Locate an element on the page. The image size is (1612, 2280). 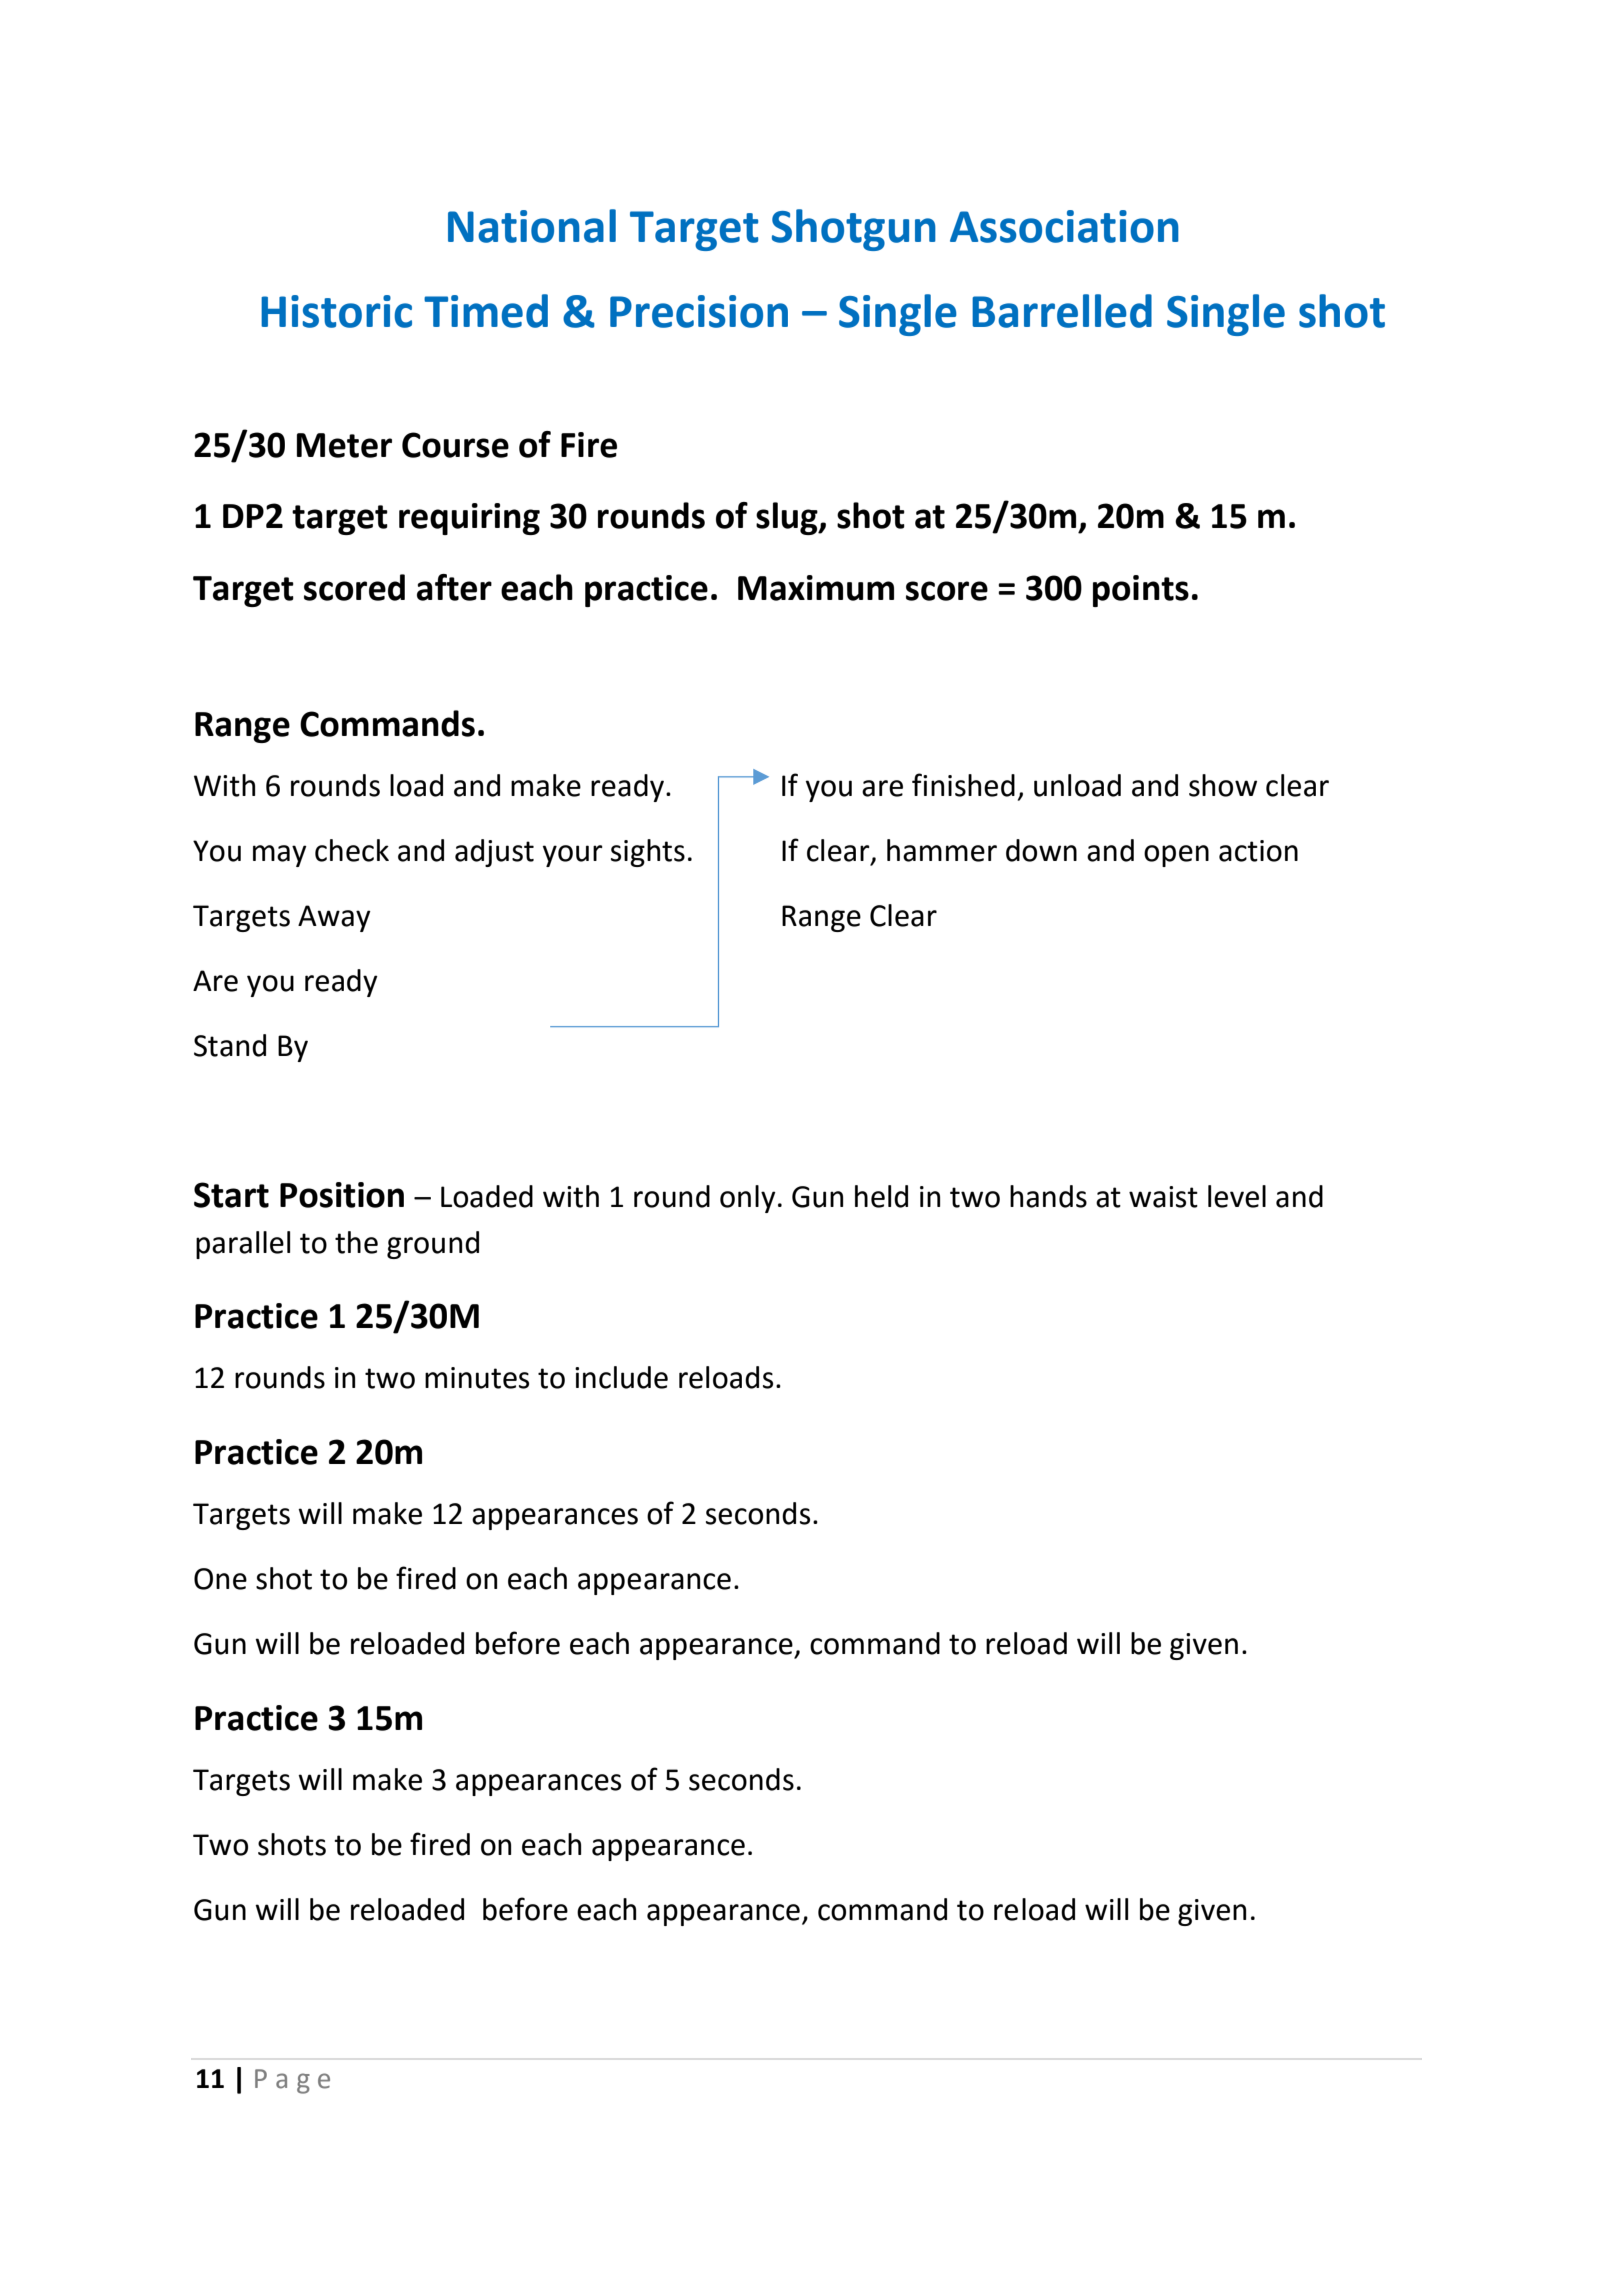
include is located at coordinates (621, 1377).
